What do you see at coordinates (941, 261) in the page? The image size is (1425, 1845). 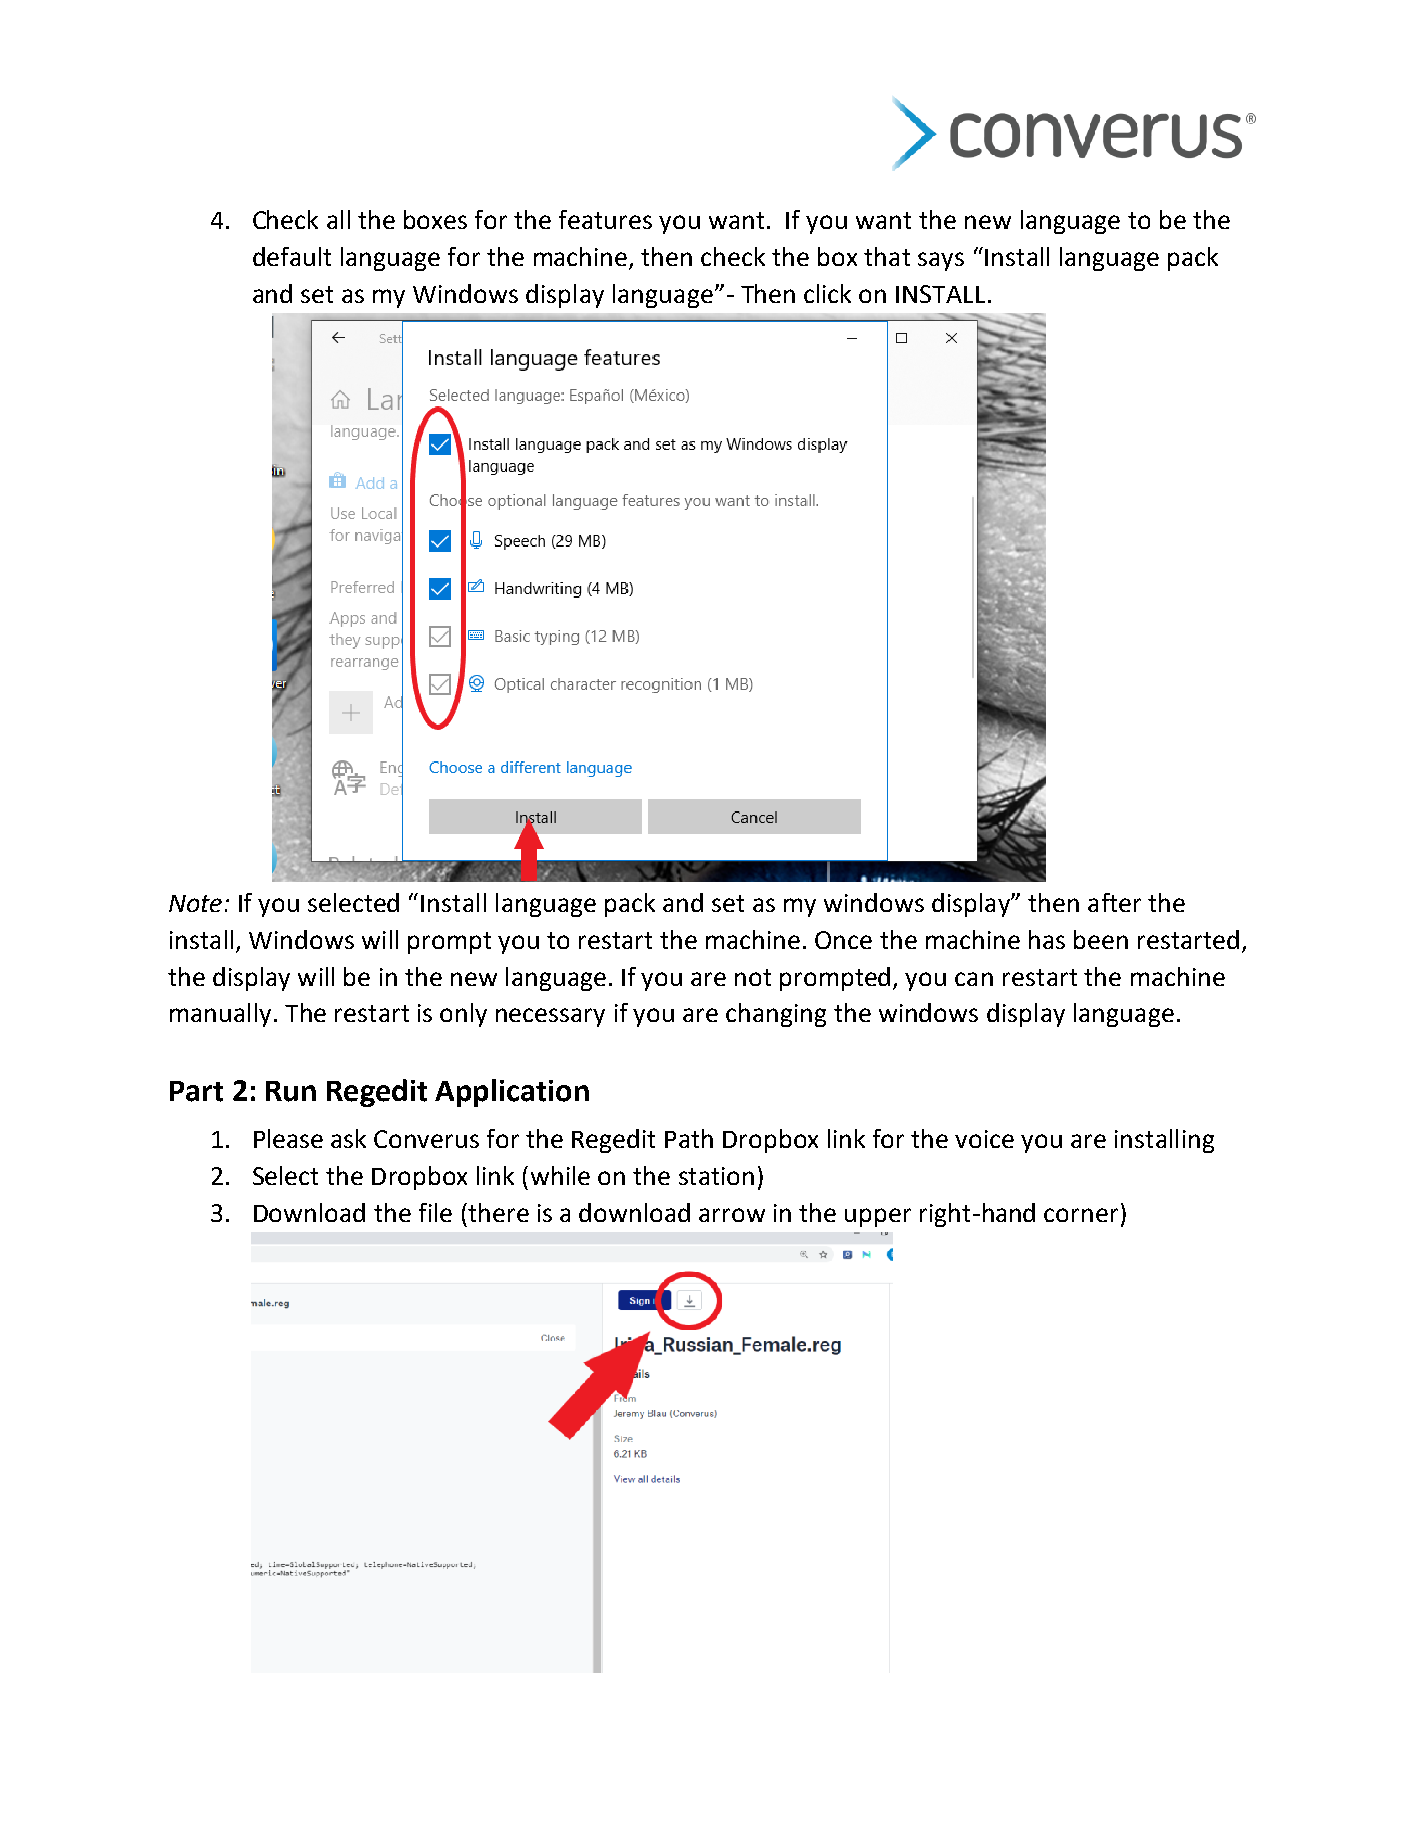 I see `says` at bounding box center [941, 261].
